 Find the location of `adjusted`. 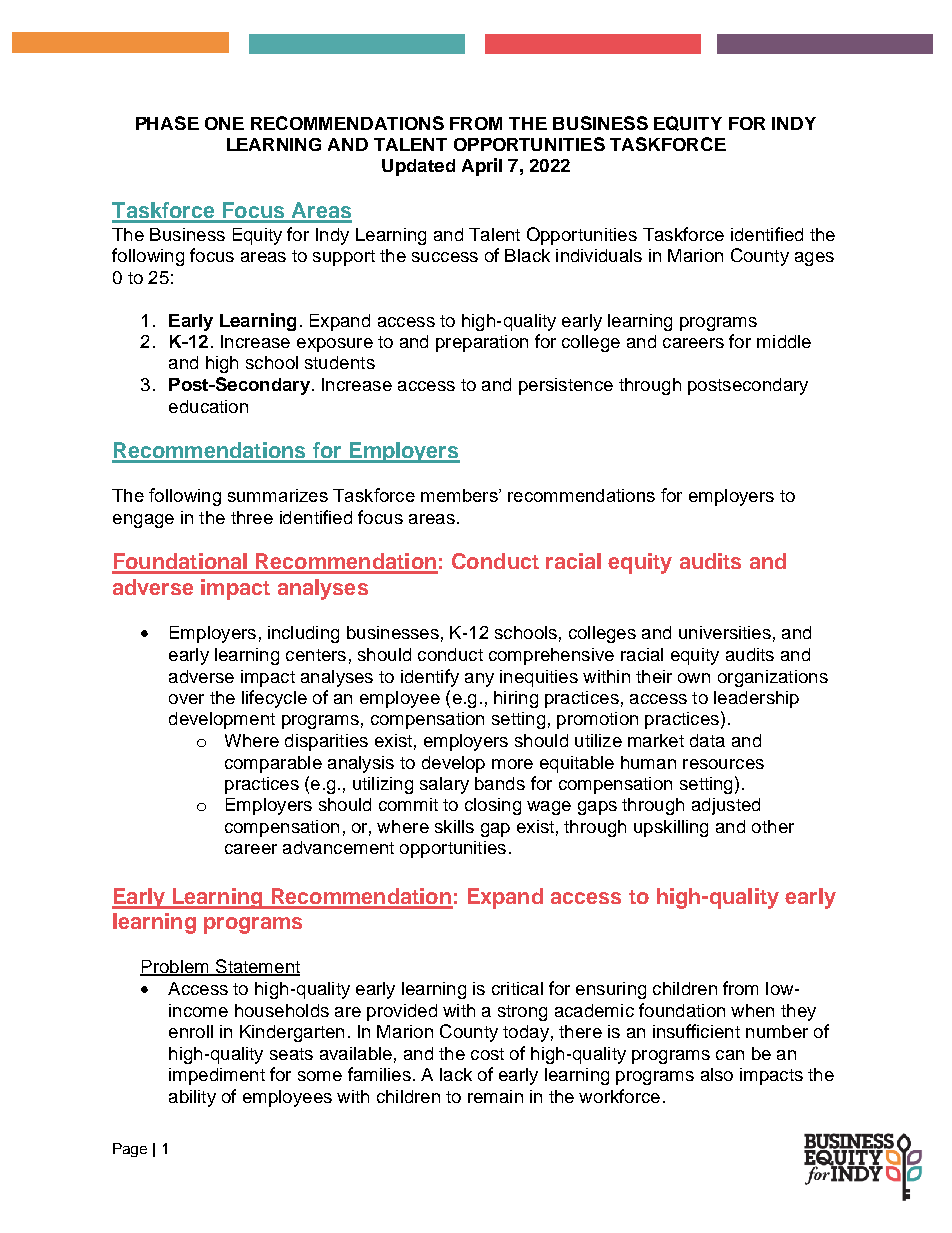

adjusted is located at coordinates (726, 806).
